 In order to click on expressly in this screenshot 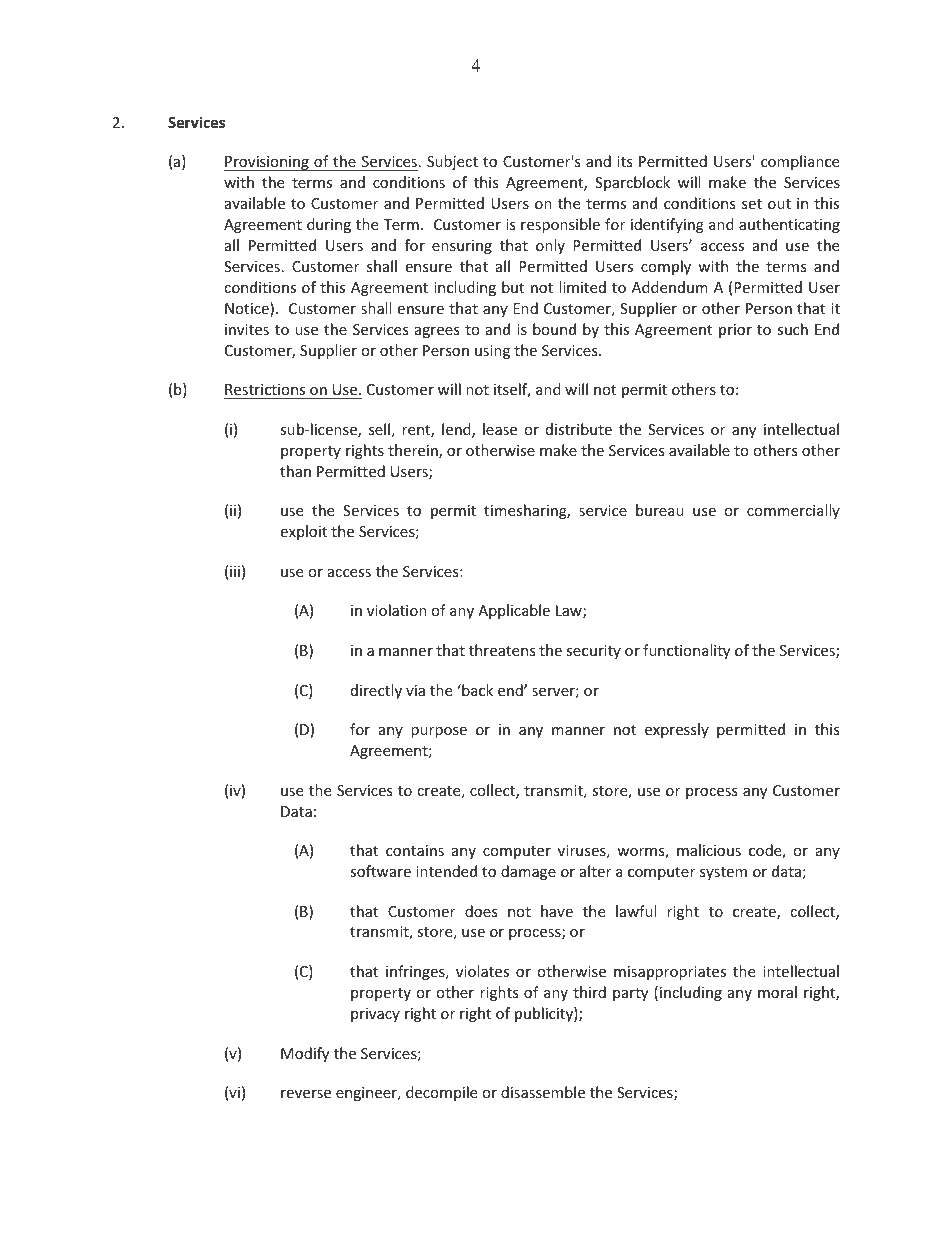, I will do `click(677, 730)`.
